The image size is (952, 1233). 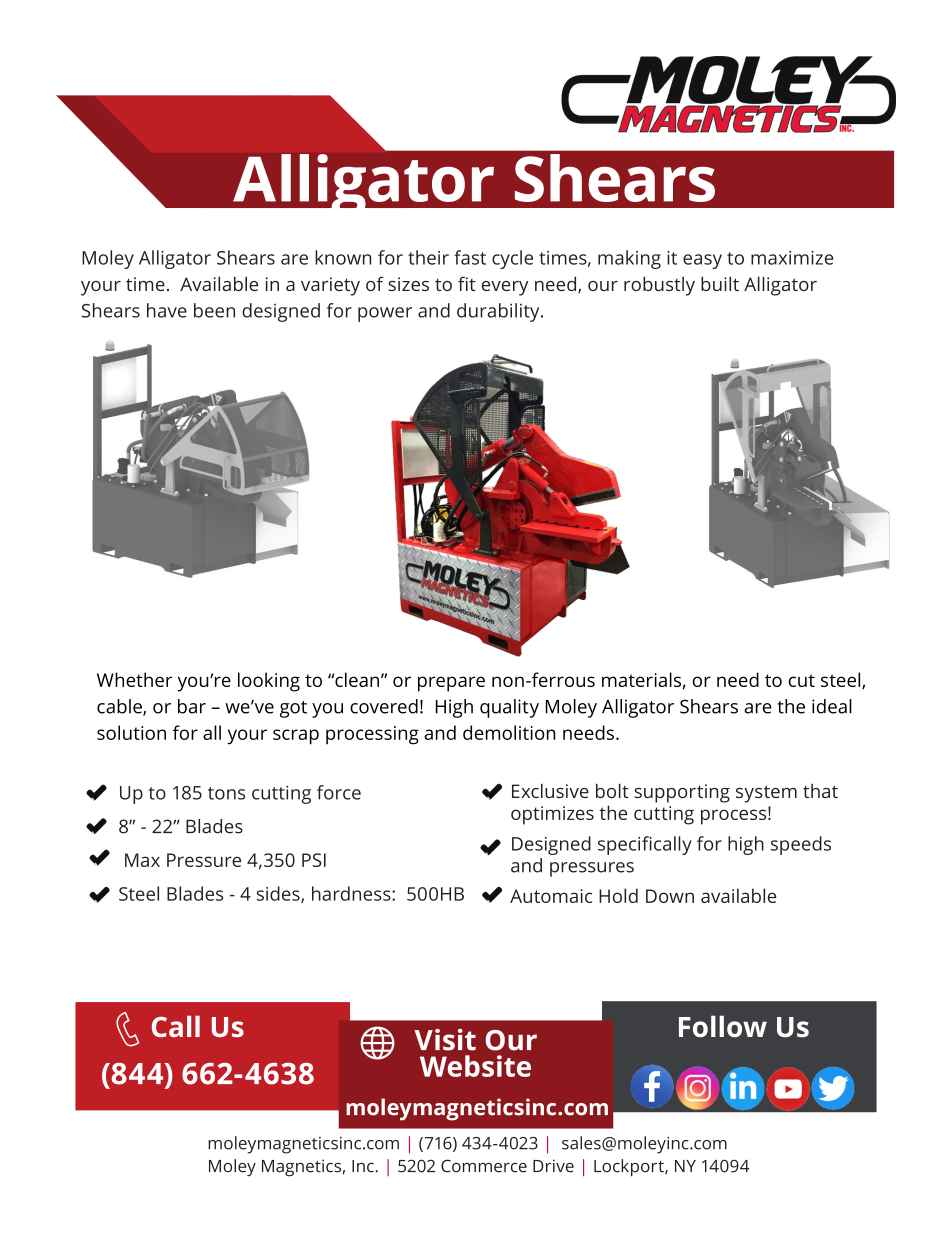 What do you see at coordinates (832, 706) in the screenshot?
I see `ideal` at bounding box center [832, 706].
